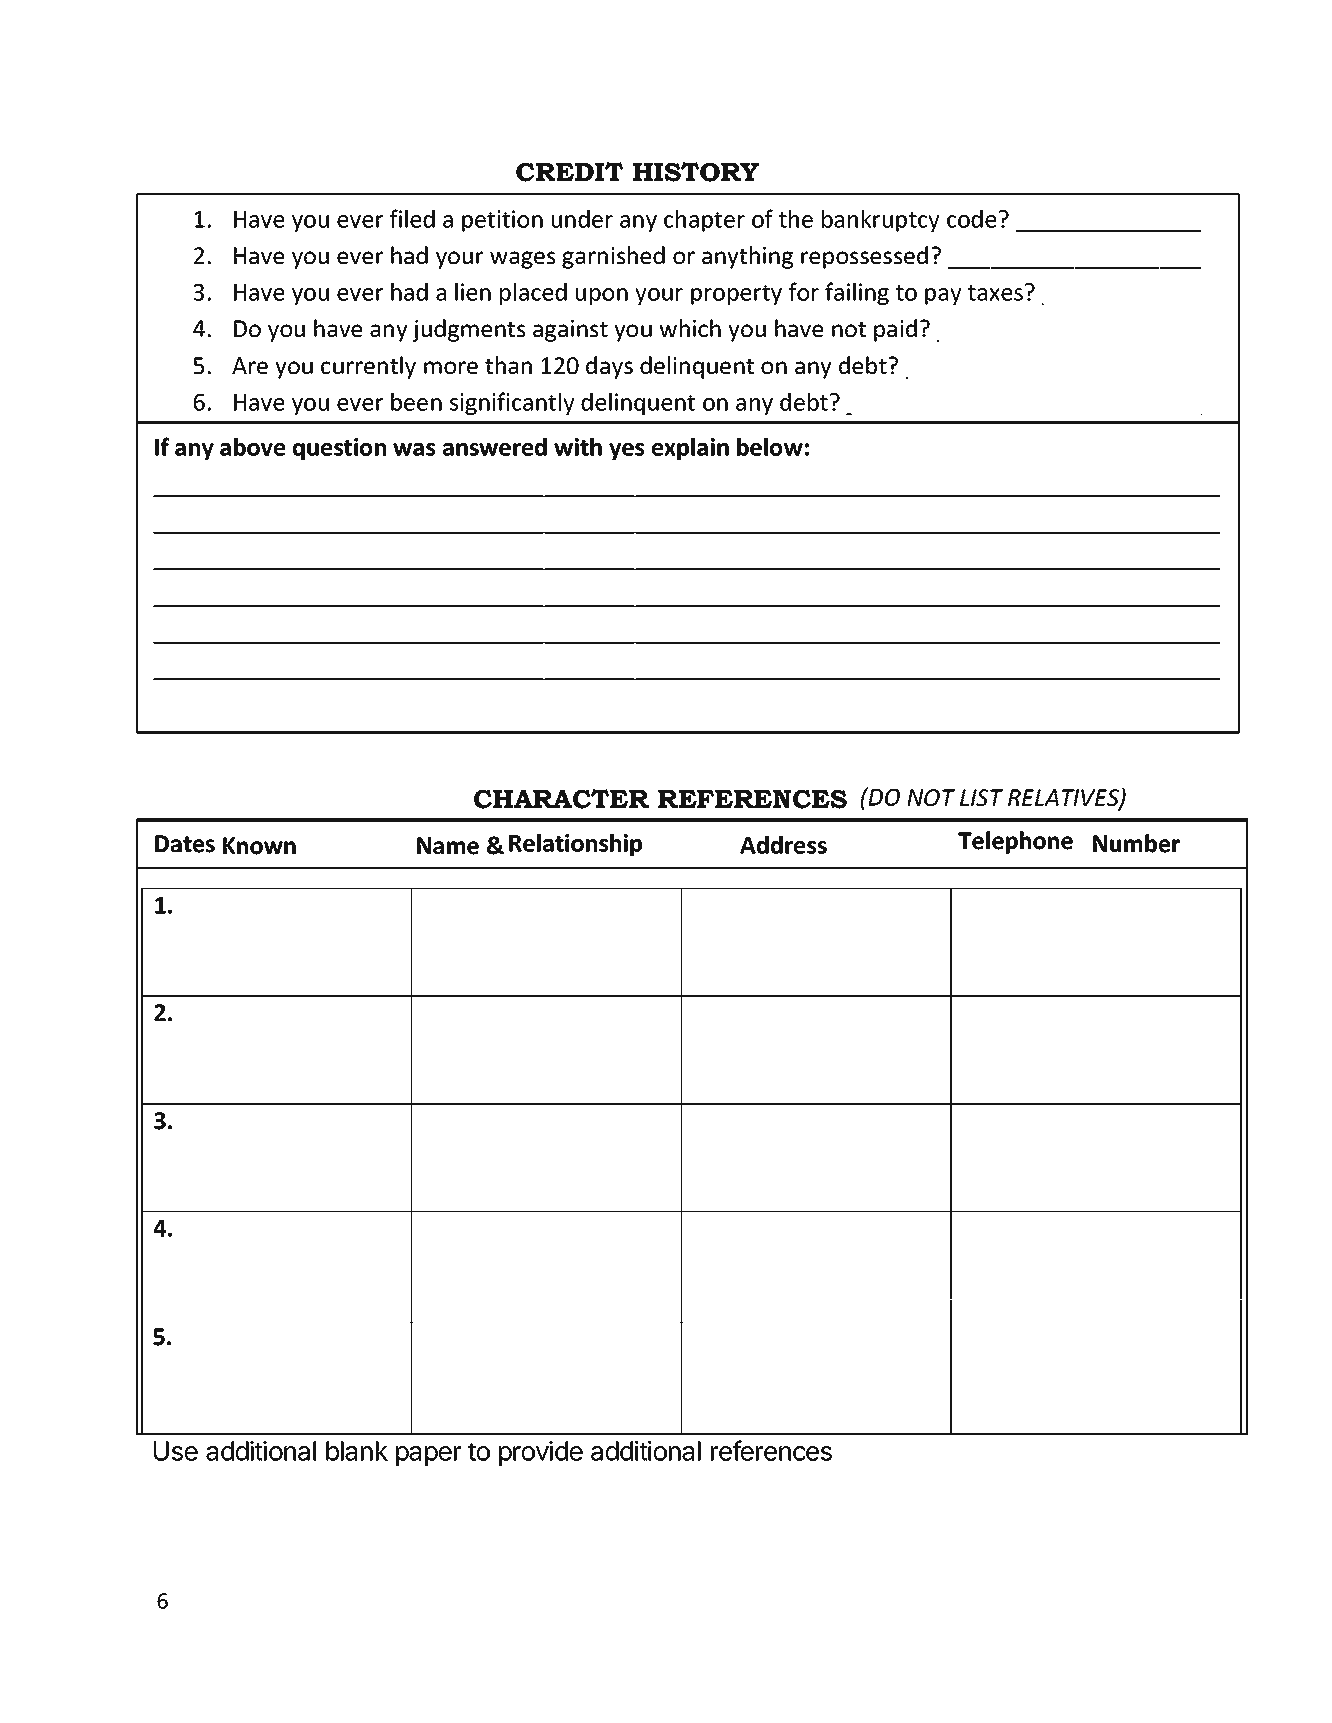  Describe the element at coordinates (541, 1453) in the screenshot. I see `provide` at that location.
